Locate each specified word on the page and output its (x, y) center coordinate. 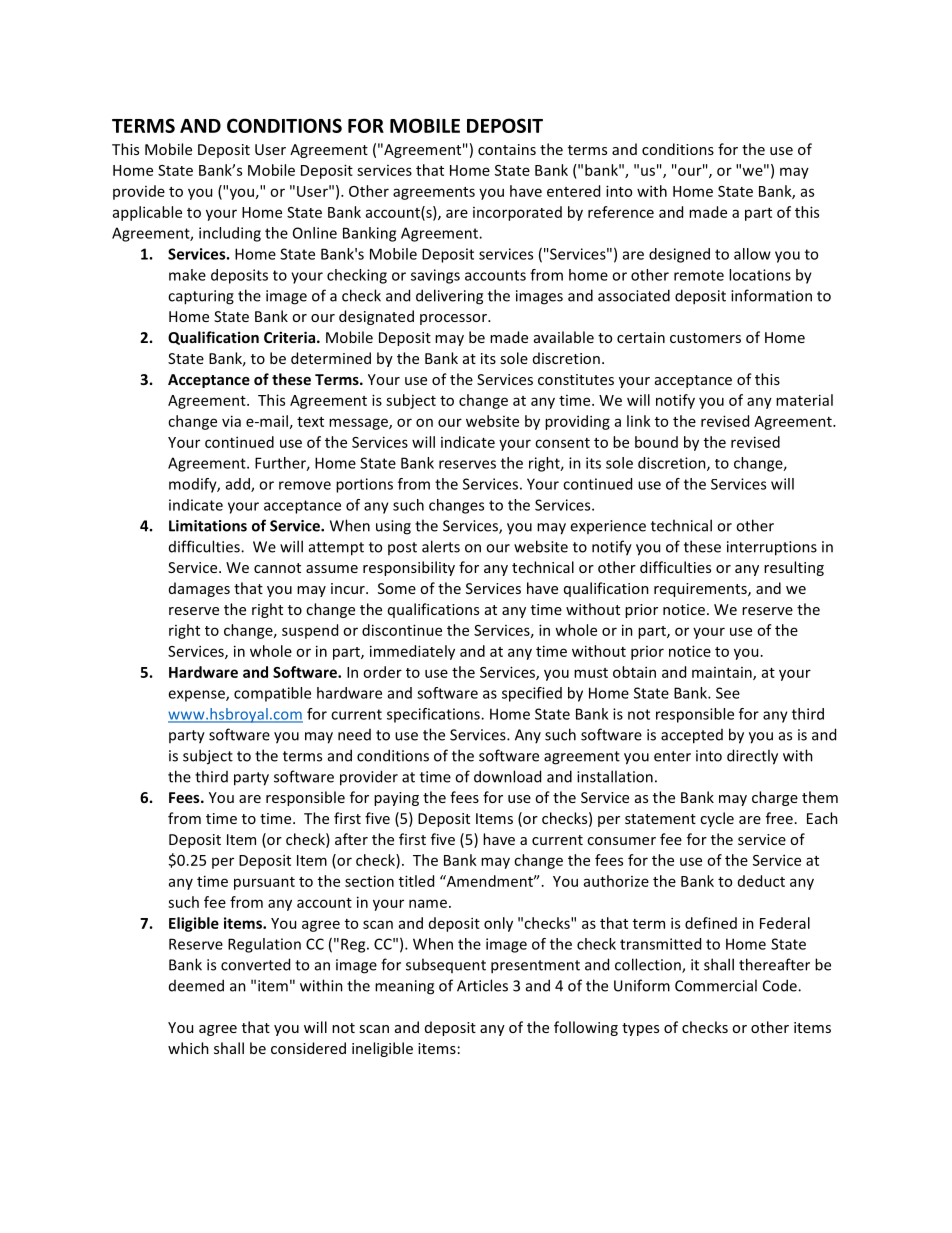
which (188, 1048)
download (507, 776)
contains (507, 149)
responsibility (409, 568)
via (231, 421)
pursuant (264, 883)
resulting (794, 568)
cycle (717, 819)
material (804, 400)
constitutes (576, 379)
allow (752, 254)
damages (199, 589)
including (230, 234)
